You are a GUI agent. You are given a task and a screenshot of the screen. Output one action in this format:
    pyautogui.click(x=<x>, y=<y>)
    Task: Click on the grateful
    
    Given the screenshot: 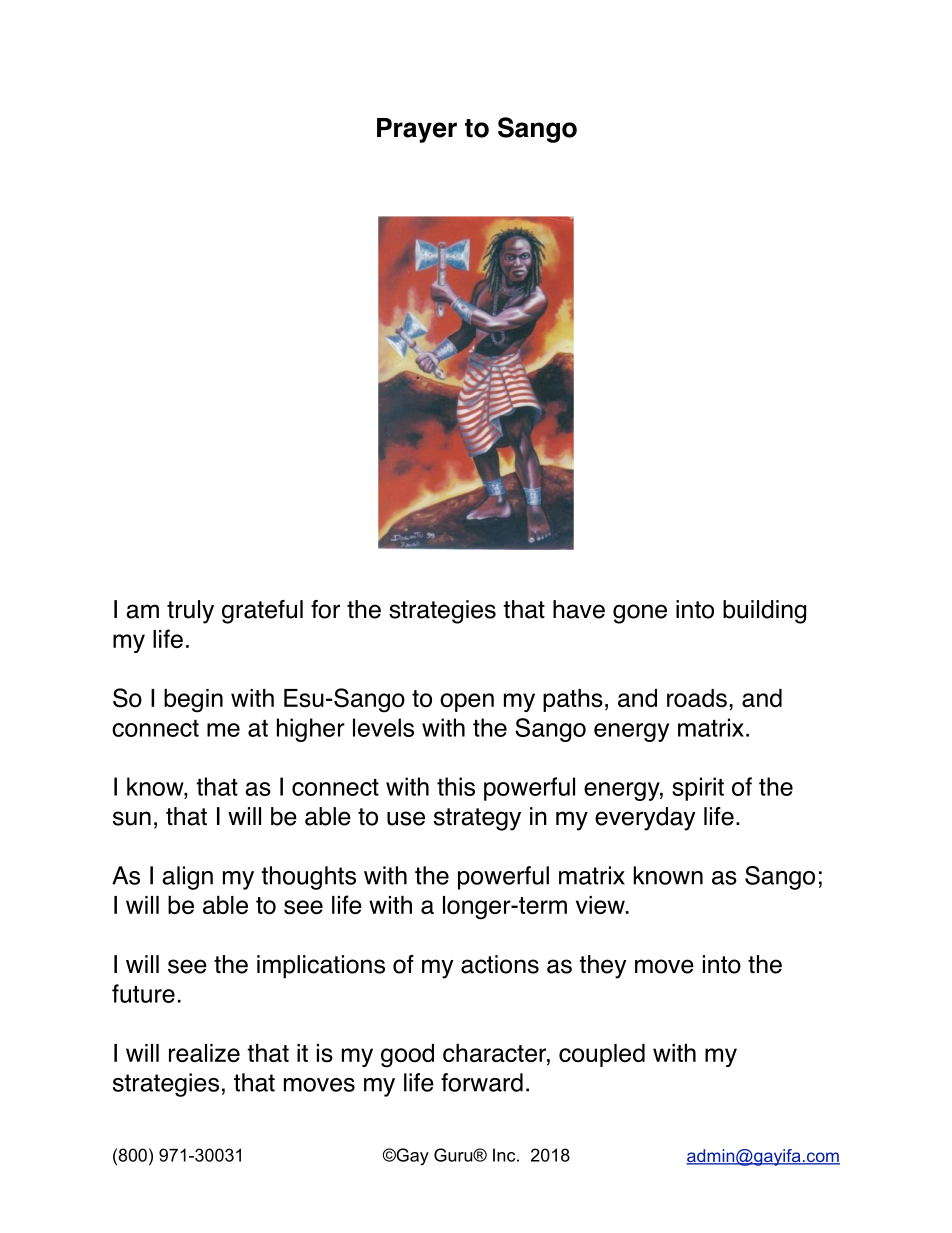 What is the action you would take?
    pyautogui.click(x=262, y=612)
